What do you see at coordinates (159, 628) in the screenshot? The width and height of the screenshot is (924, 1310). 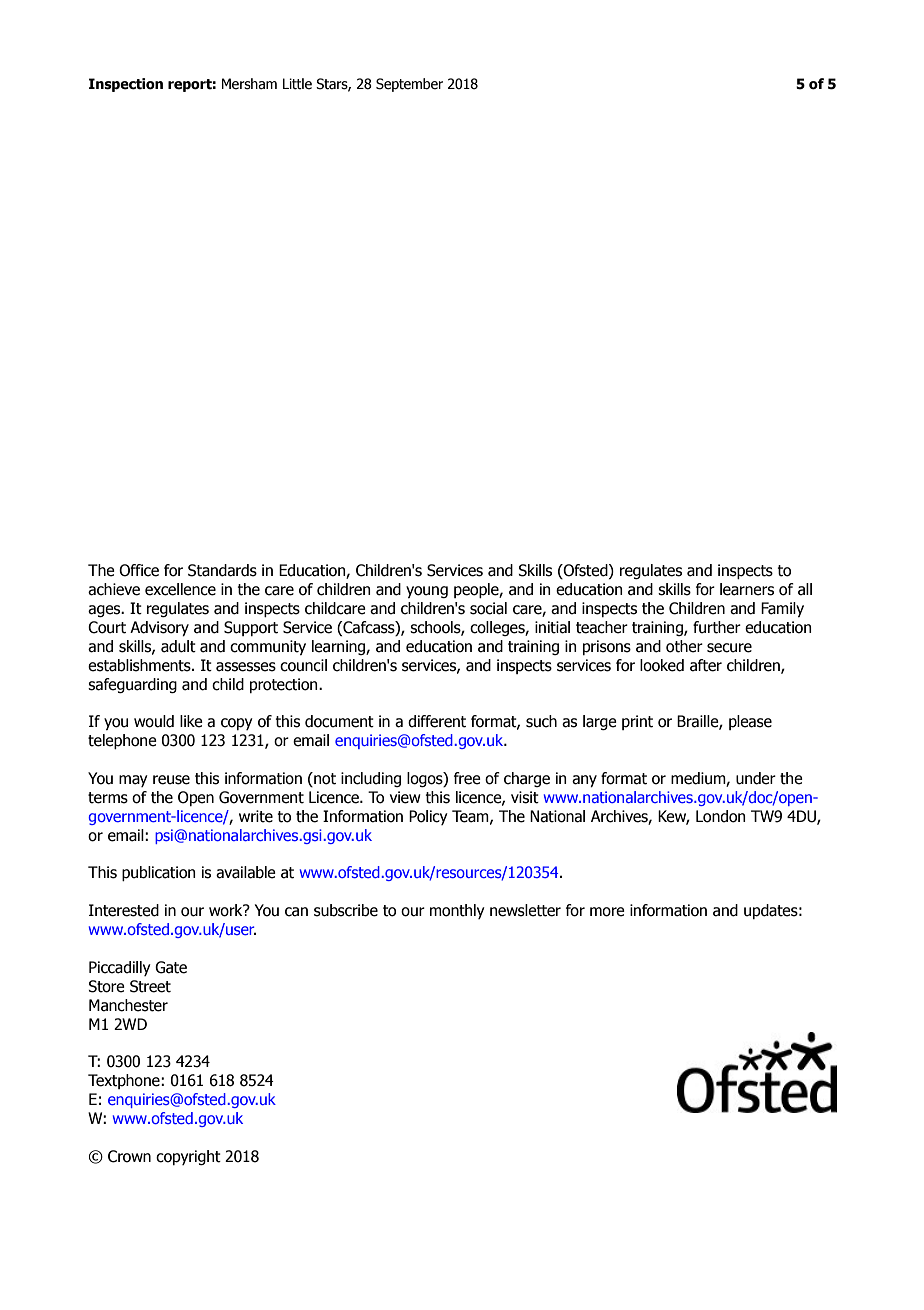 I see `Advisory` at bounding box center [159, 628].
